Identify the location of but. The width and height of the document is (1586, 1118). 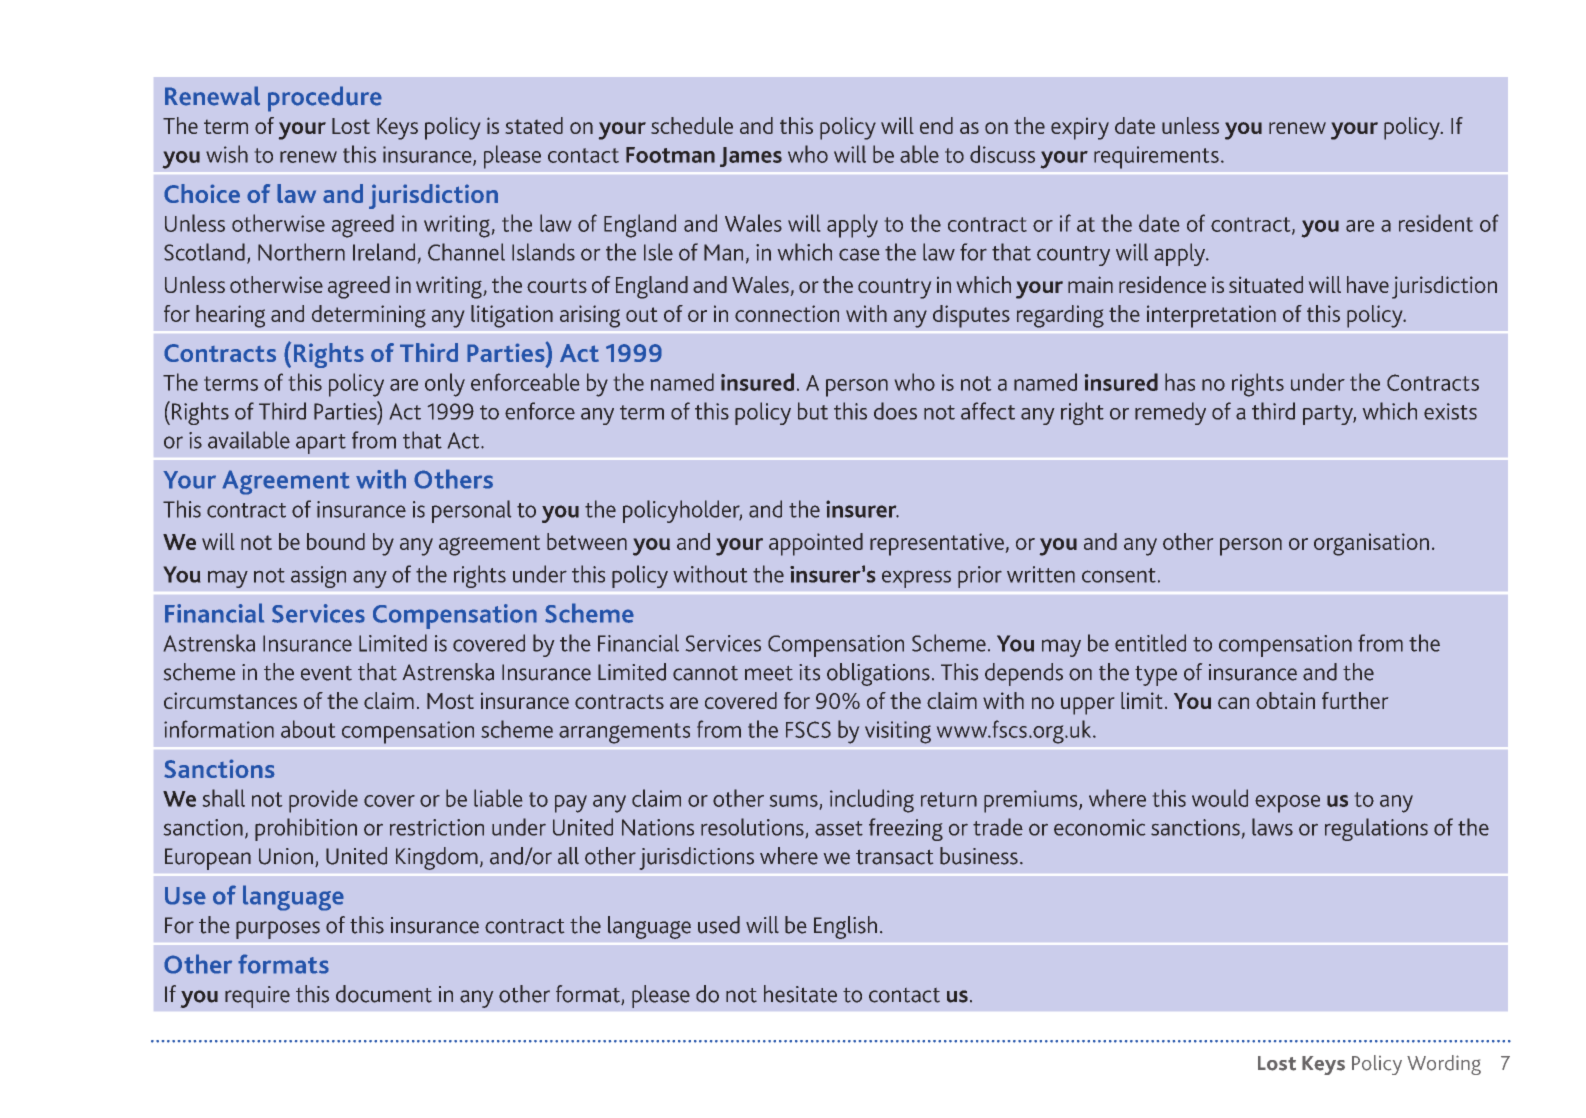
(813, 411).
